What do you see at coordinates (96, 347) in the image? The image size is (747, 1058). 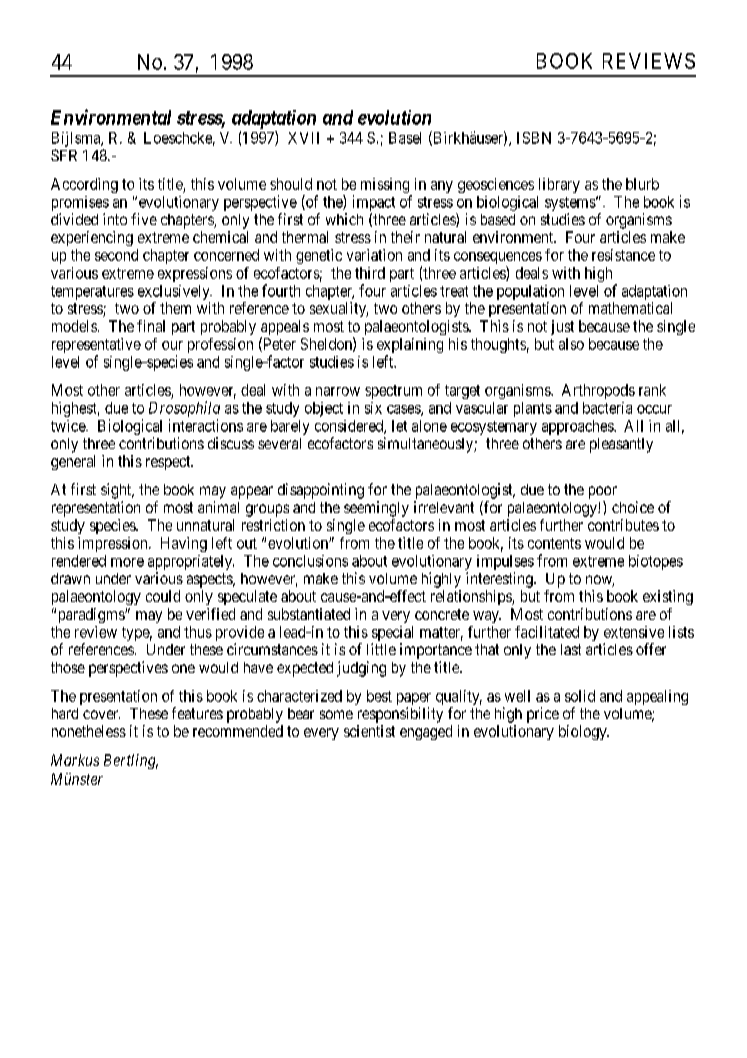 I see `representative` at bounding box center [96, 347].
